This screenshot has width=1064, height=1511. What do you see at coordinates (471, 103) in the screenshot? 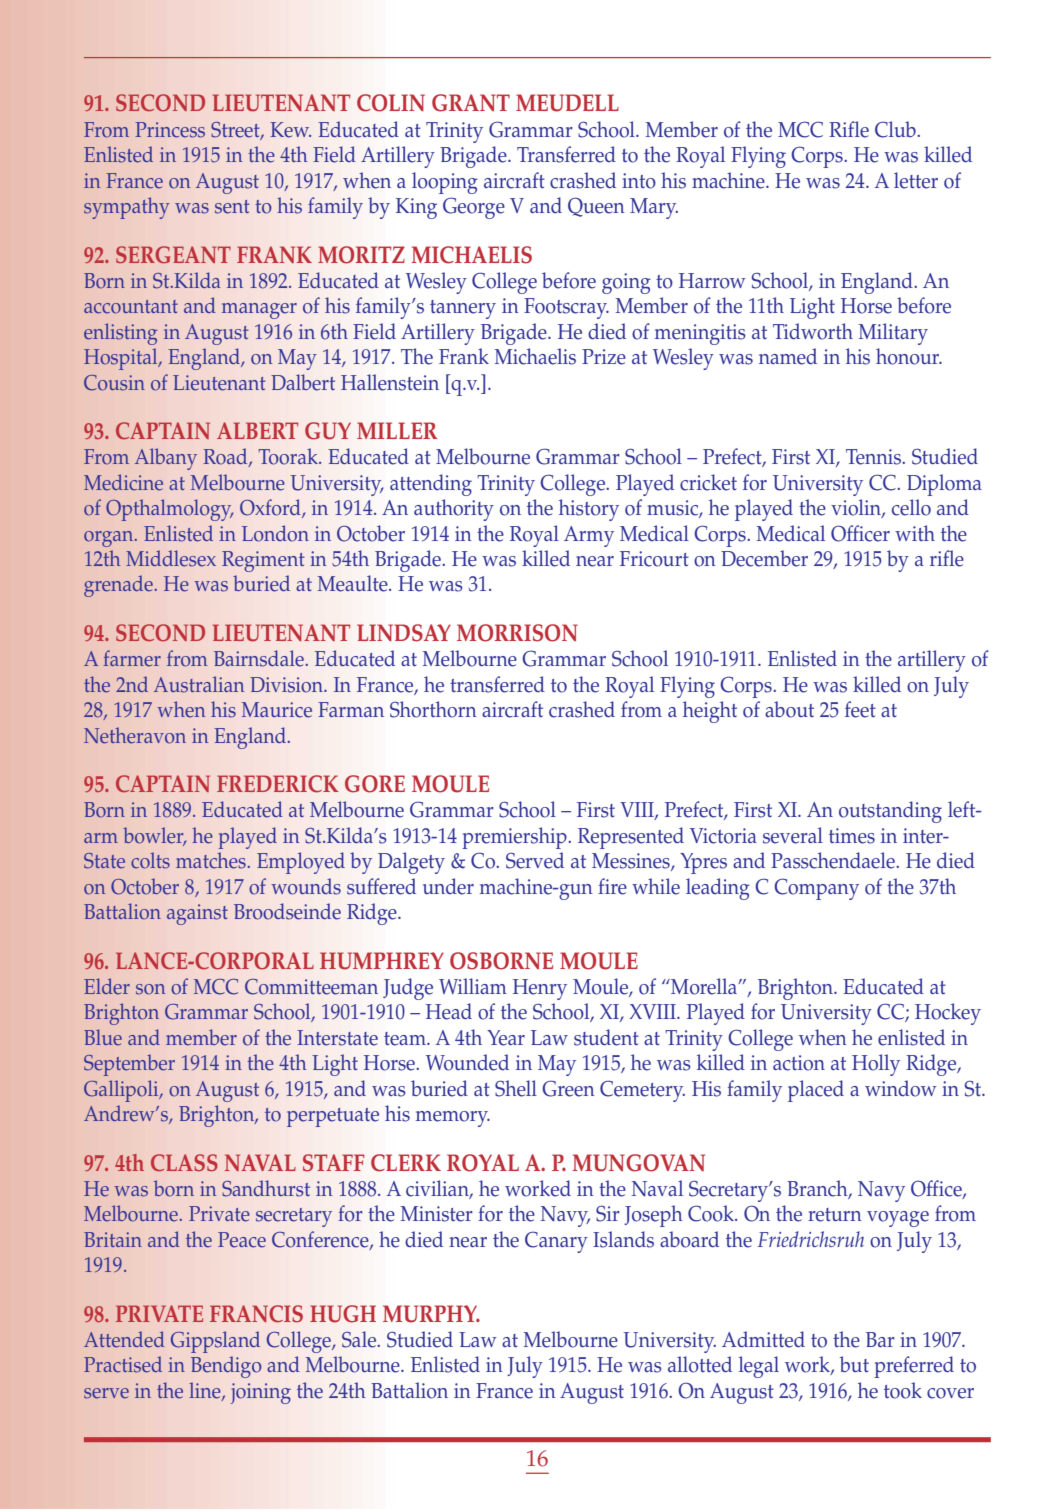
I see `GRANT` at bounding box center [471, 103].
